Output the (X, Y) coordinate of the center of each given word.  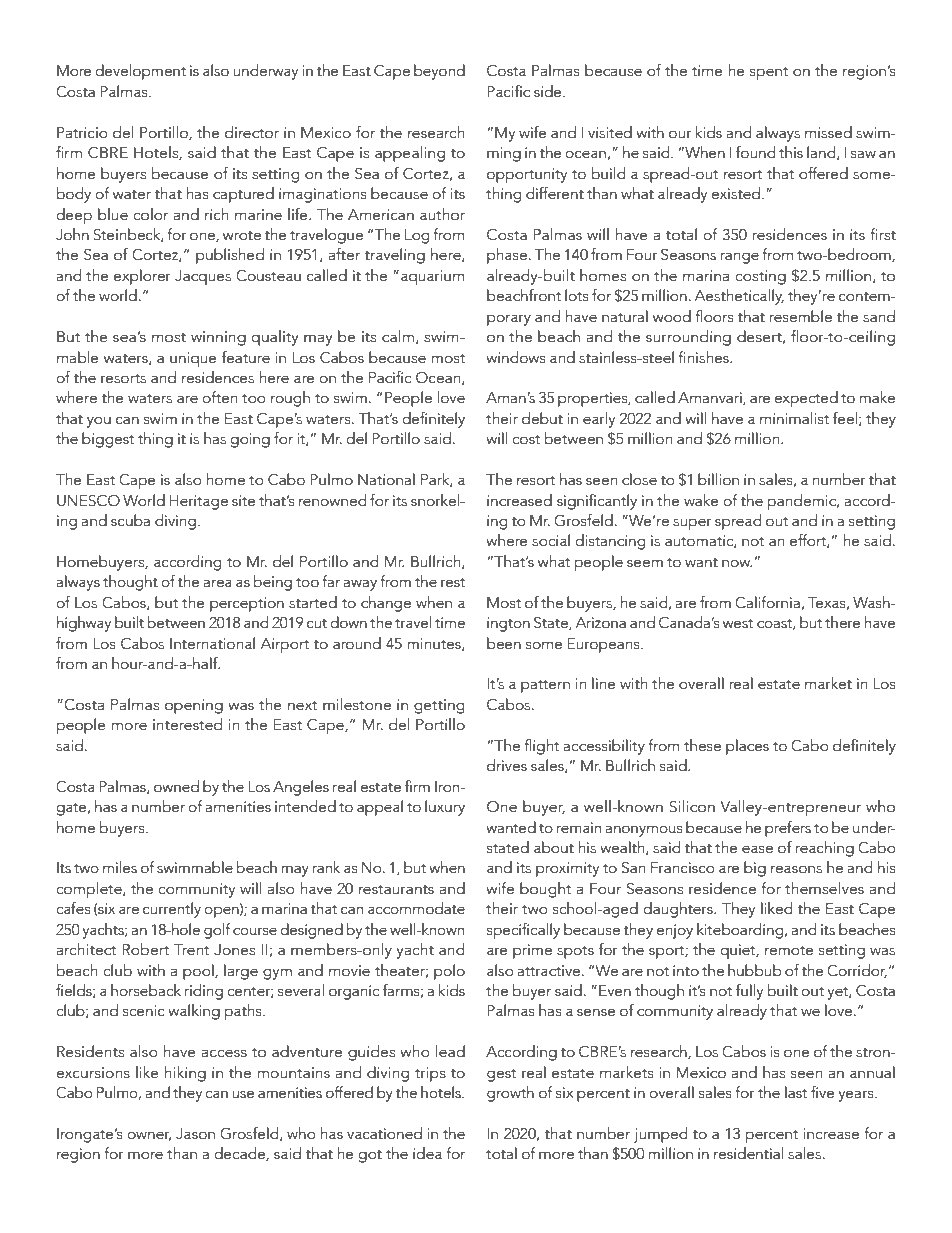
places (747, 747)
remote (789, 950)
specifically (523, 931)
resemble (800, 316)
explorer (142, 277)
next (303, 705)
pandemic (803, 502)
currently (172, 910)
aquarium (432, 277)
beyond (439, 72)
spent (769, 73)
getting (439, 706)
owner (149, 1136)
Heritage (198, 502)
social (551, 540)
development (140, 72)
